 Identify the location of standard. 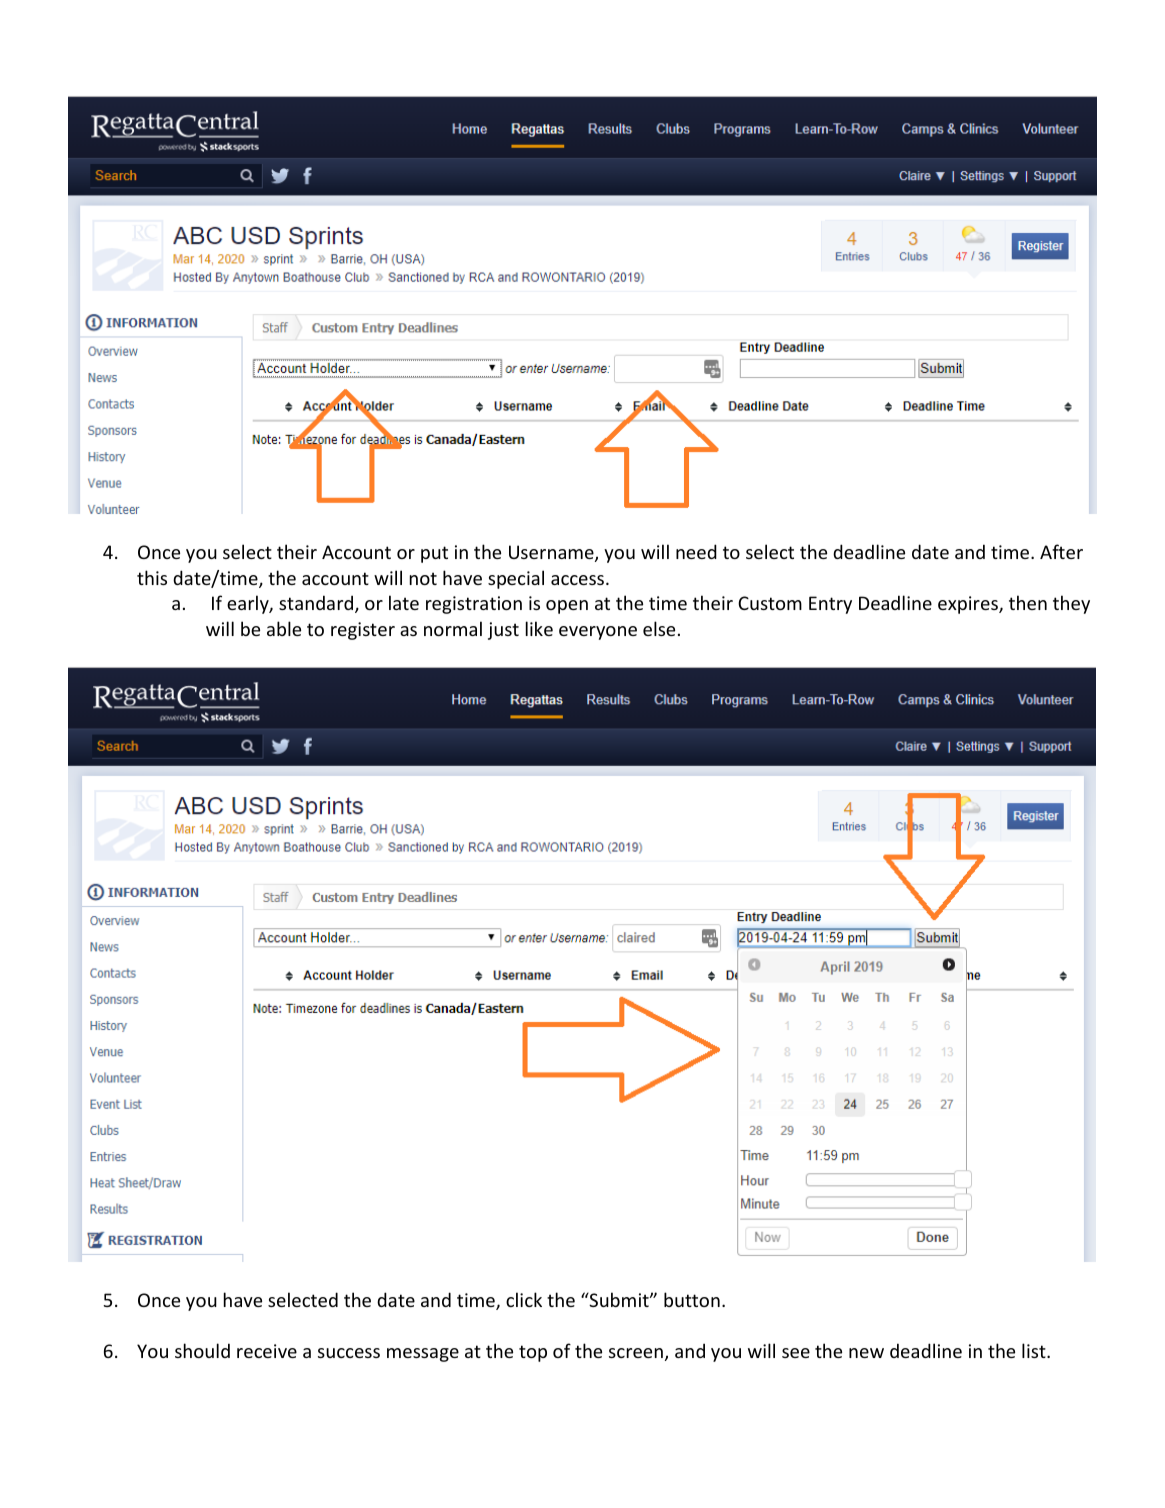
(317, 604).
